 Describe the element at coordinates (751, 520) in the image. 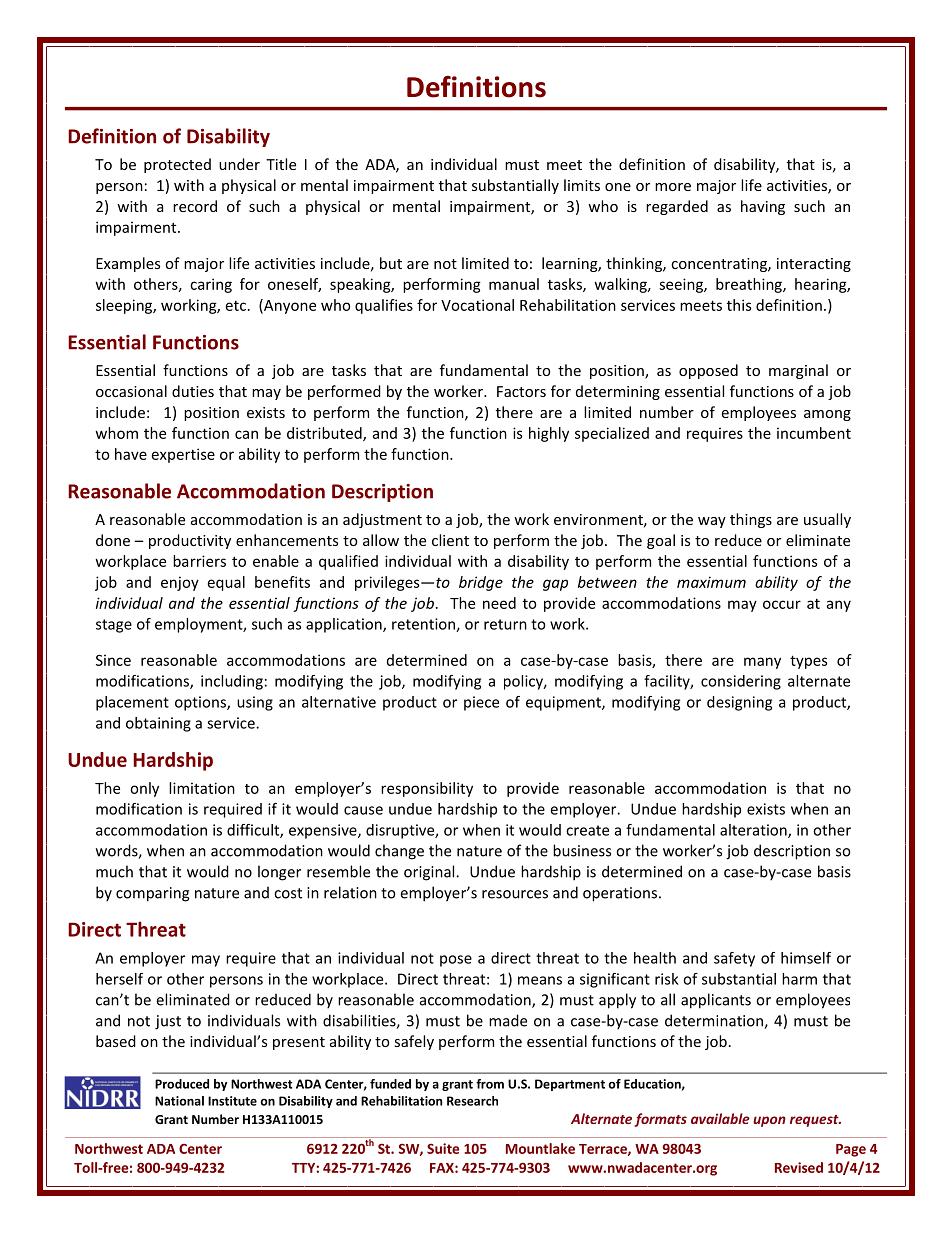

I see `things` at that location.
